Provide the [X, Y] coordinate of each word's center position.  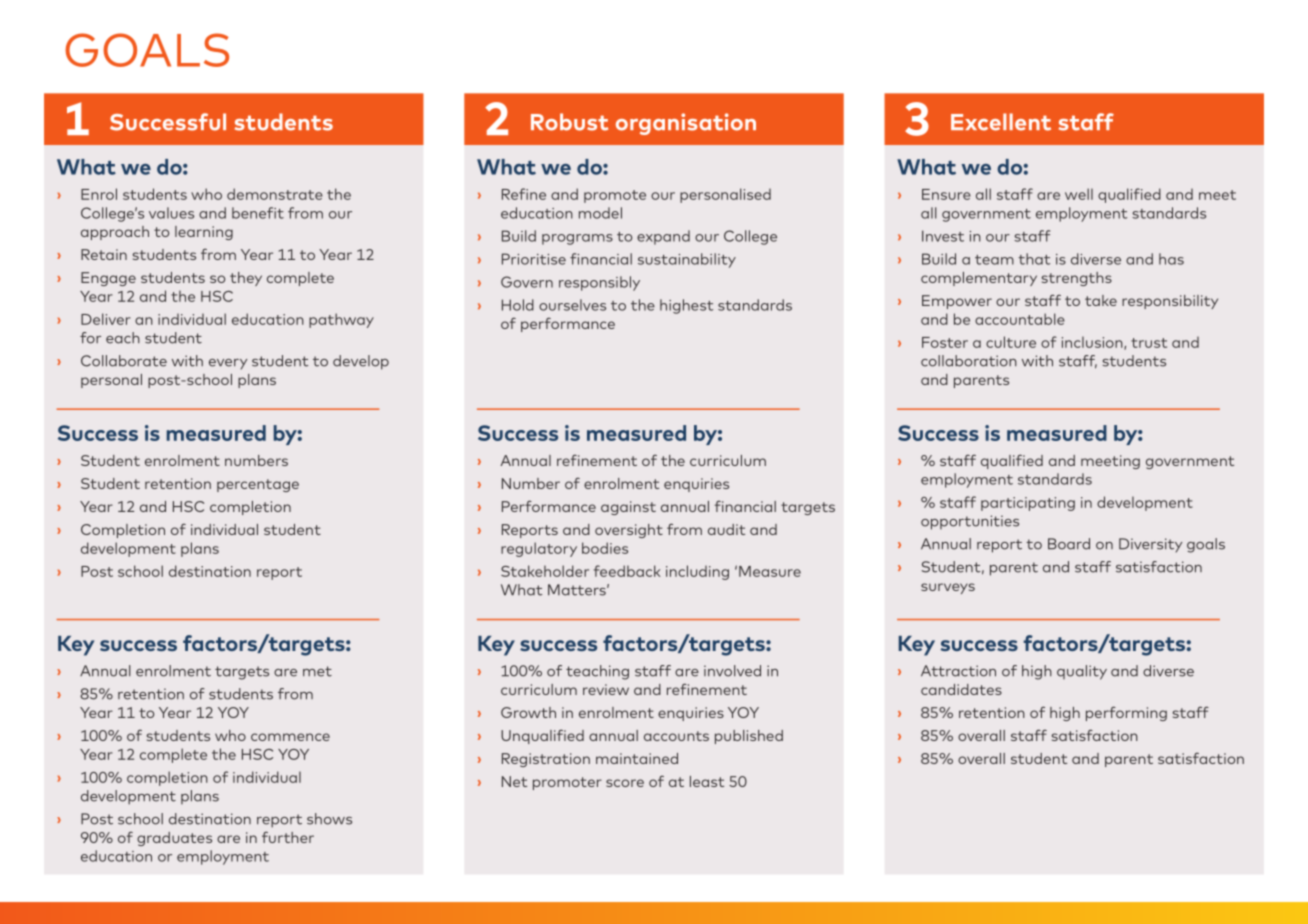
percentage [258, 485]
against [628, 508]
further [288, 837]
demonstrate [275, 194]
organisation [686, 124]
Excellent [1001, 122]
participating [1028, 504]
